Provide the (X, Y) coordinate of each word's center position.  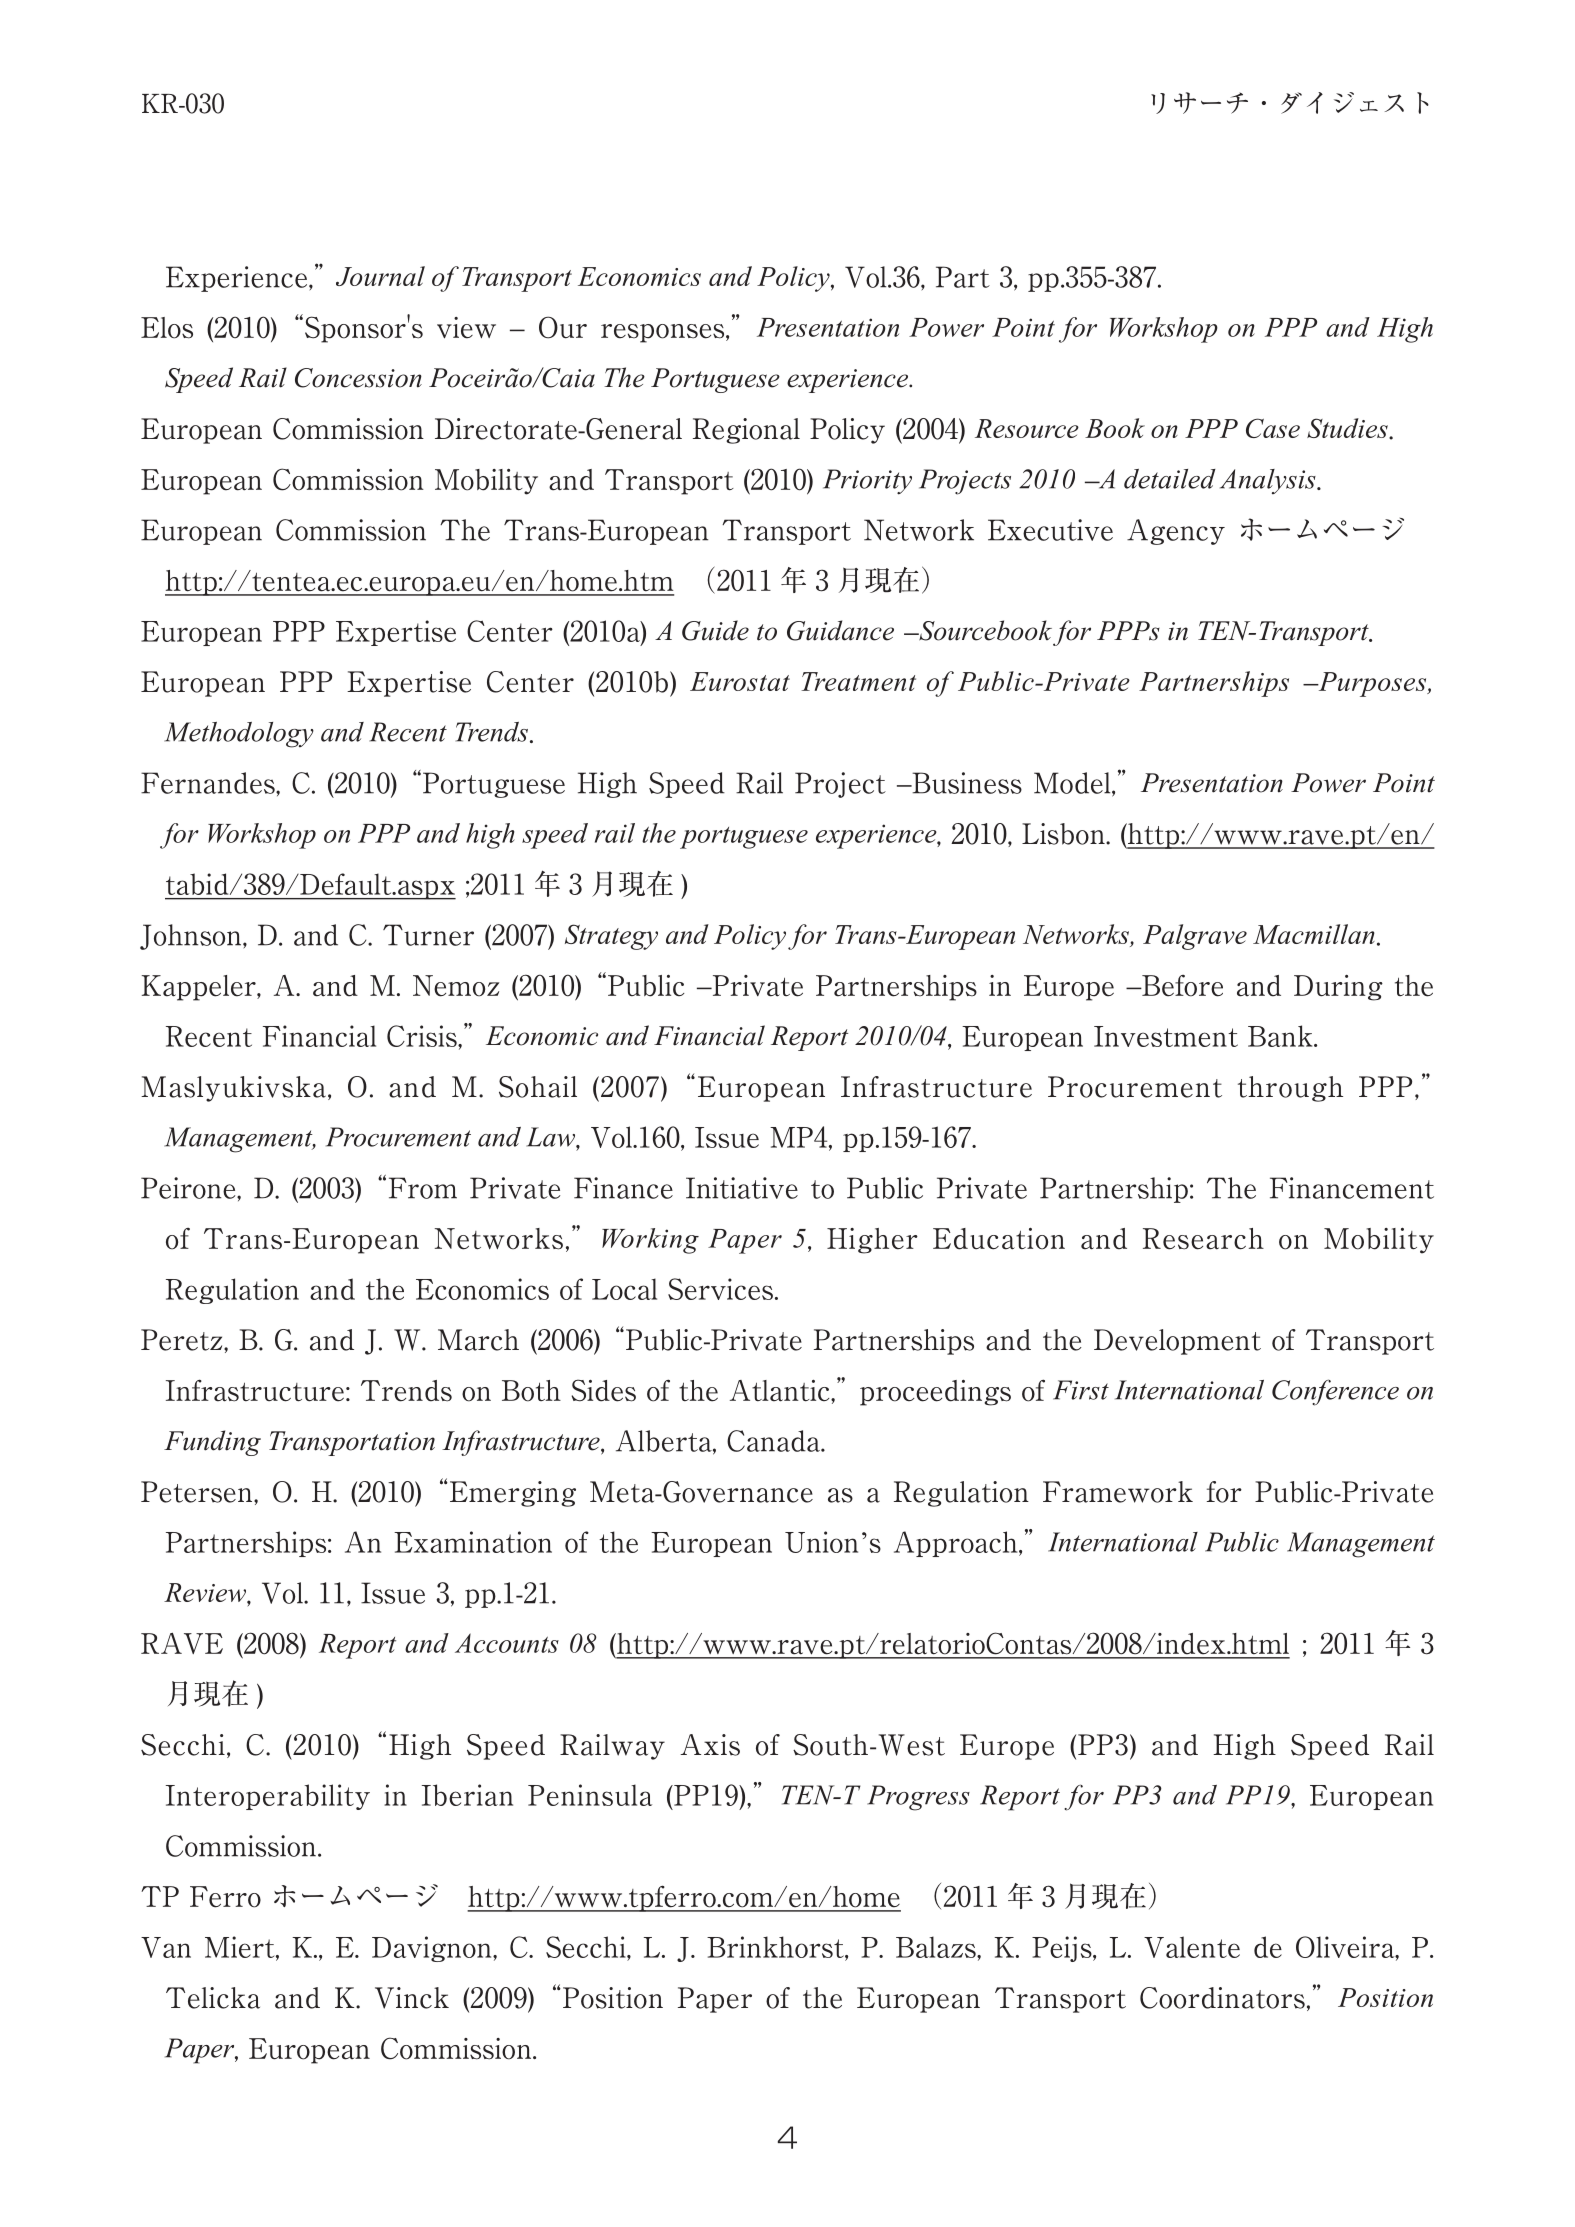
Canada (775, 1441)
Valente (1192, 1947)
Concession (358, 378)
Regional (746, 431)
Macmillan (1314, 934)
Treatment (858, 681)
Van (166, 1947)
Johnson (192, 937)
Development (1177, 1342)
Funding (212, 1443)
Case (1273, 428)
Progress (918, 1798)
